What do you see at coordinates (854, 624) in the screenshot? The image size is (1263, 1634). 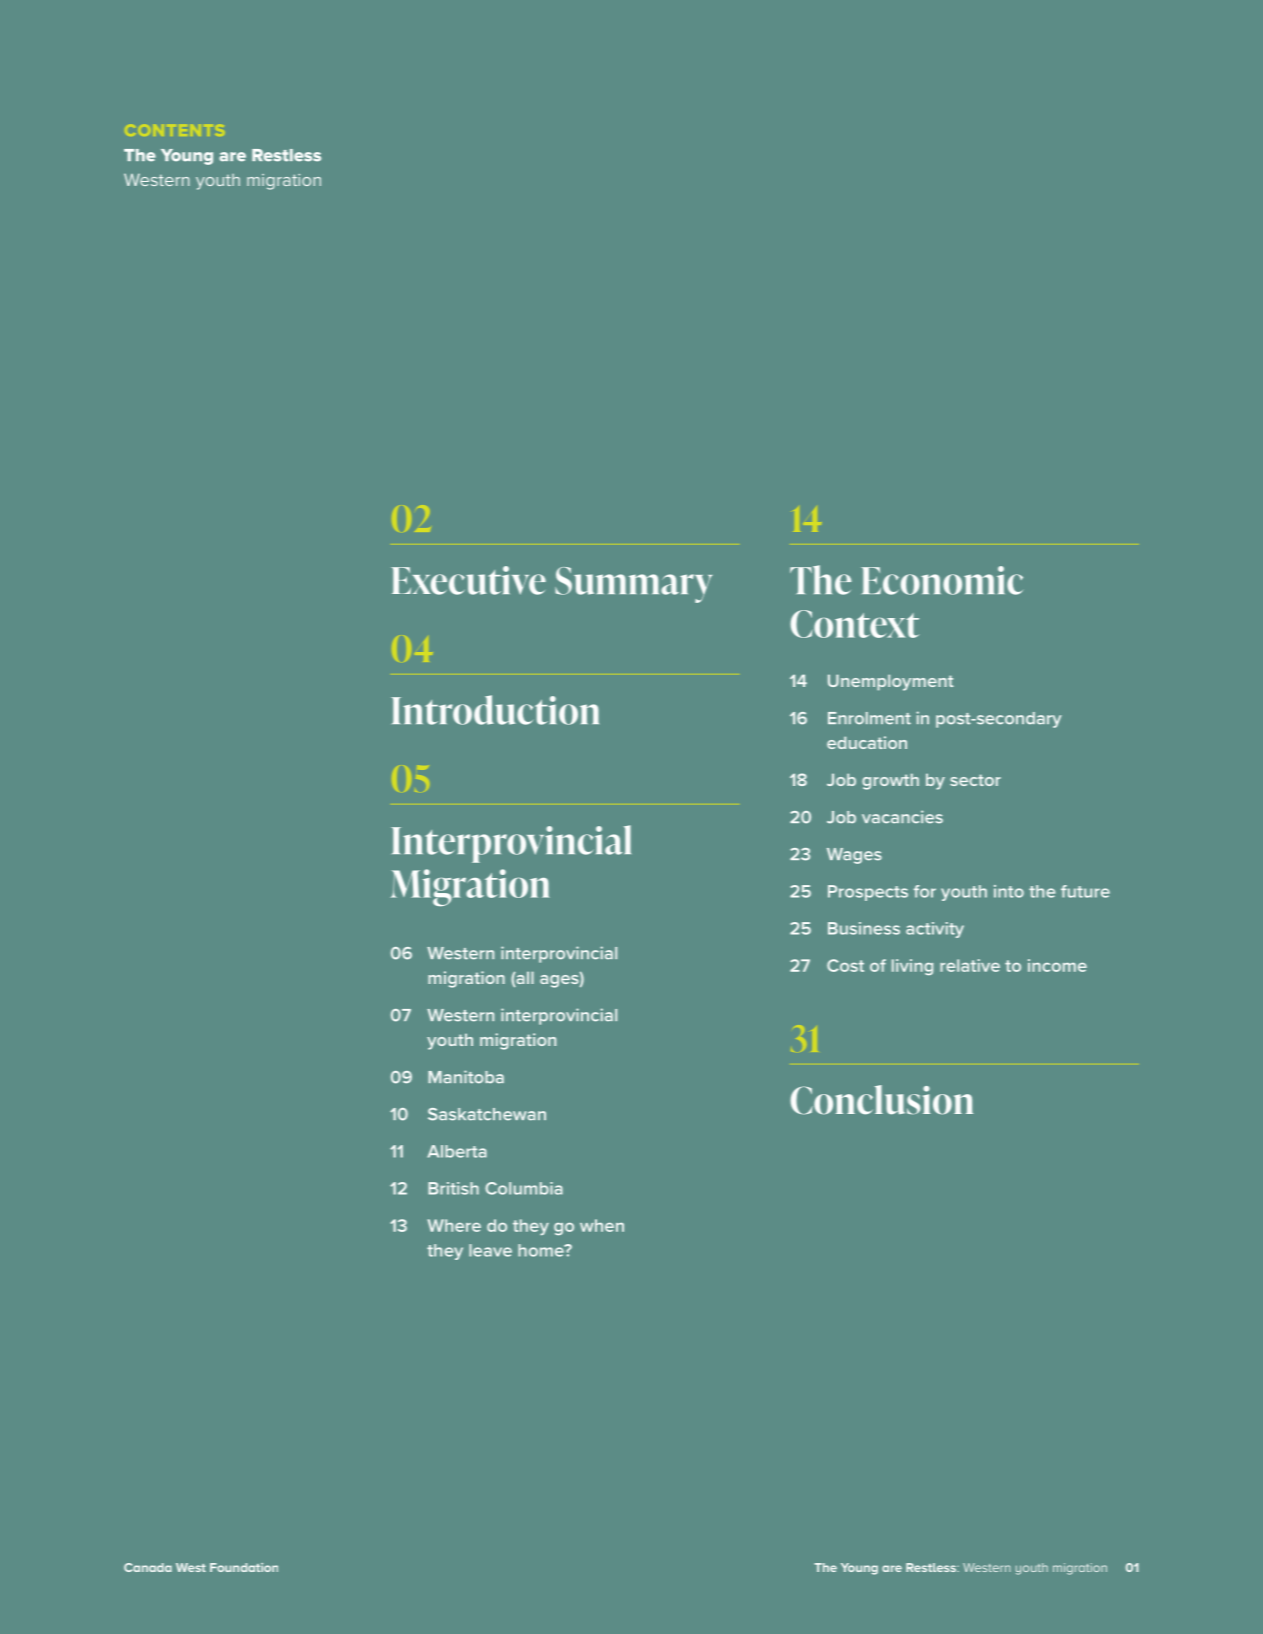 I see `Context` at bounding box center [854, 624].
